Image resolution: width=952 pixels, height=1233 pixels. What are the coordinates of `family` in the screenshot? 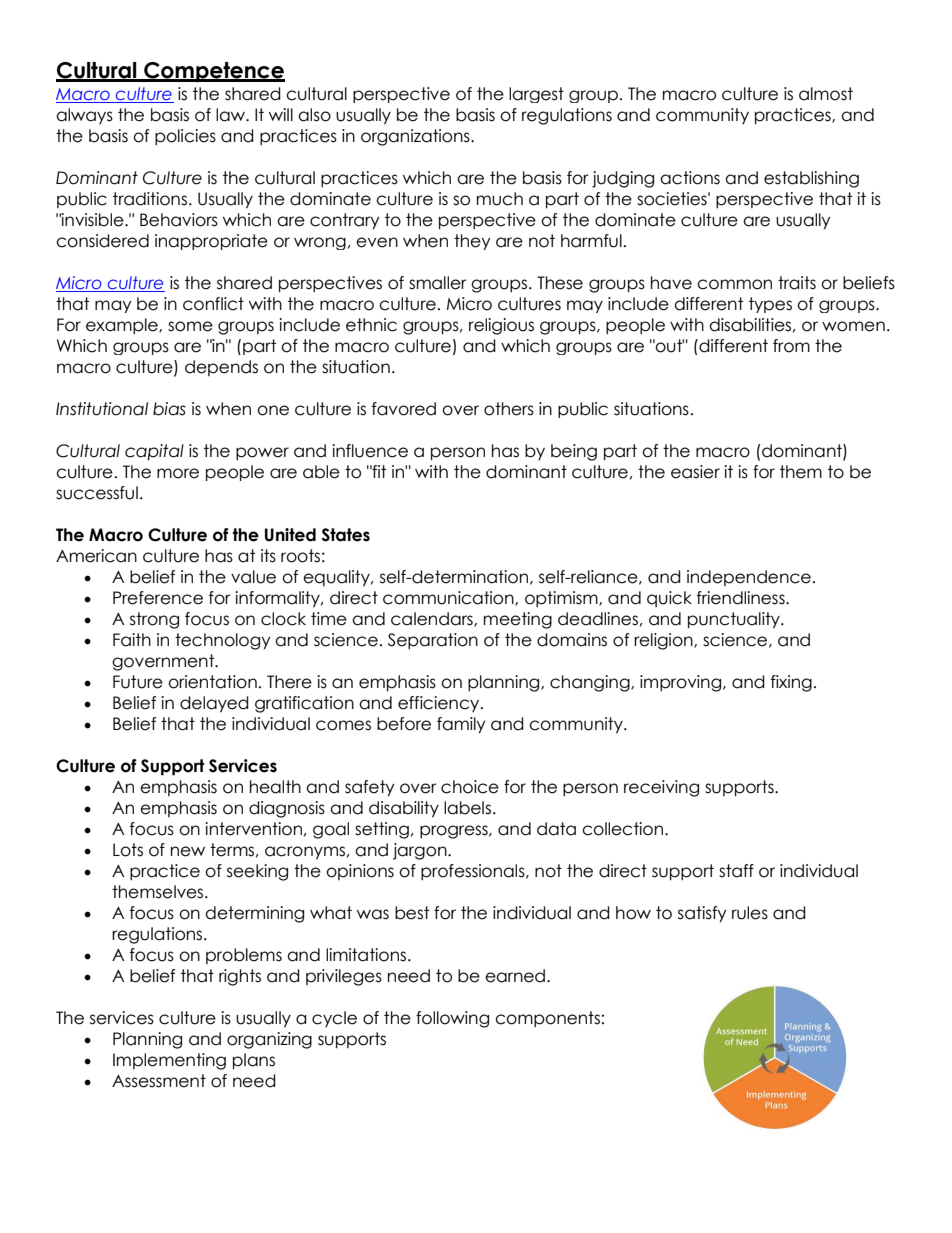 It's located at (461, 725).
